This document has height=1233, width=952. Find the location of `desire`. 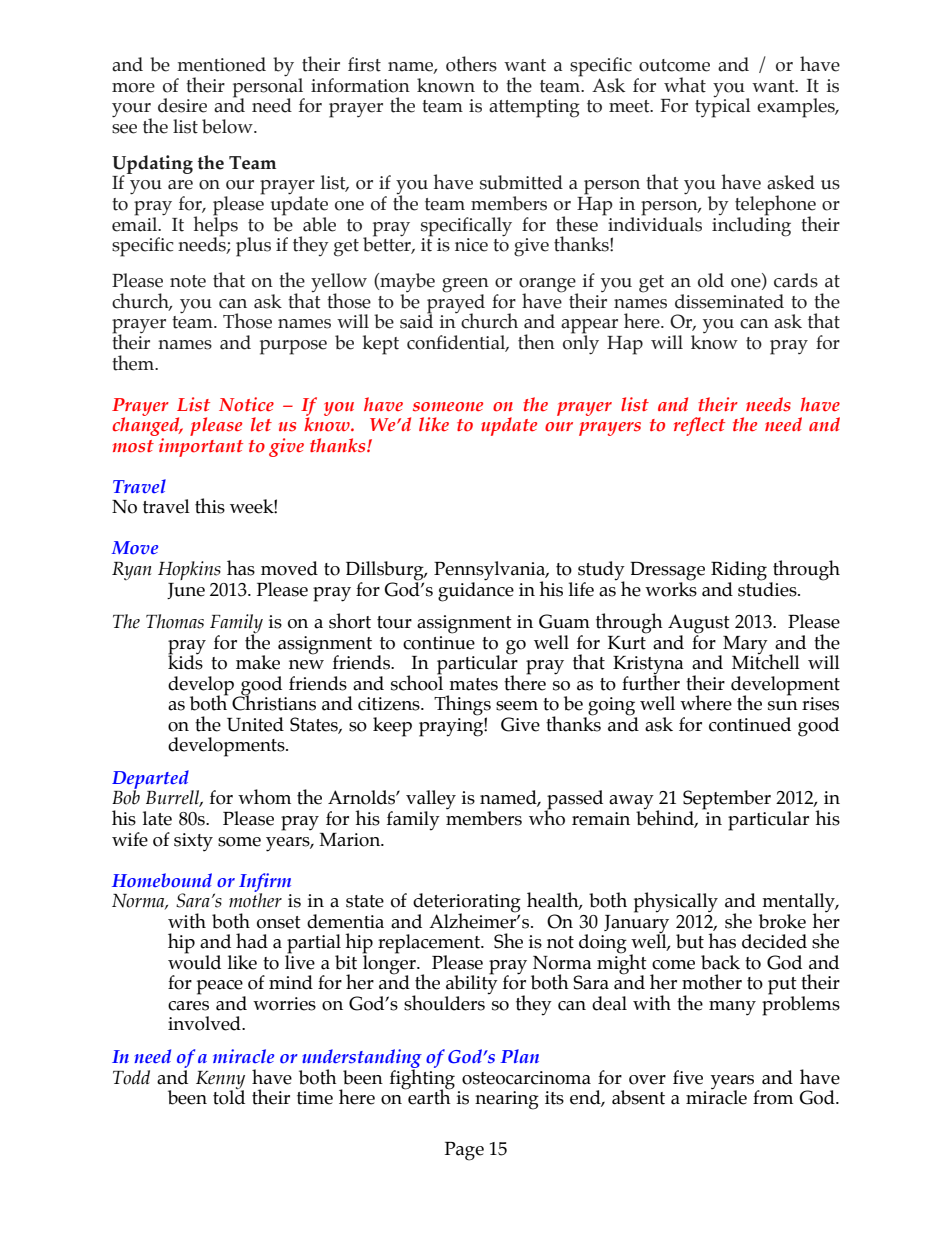

desire is located at coordinates (182, 105).
